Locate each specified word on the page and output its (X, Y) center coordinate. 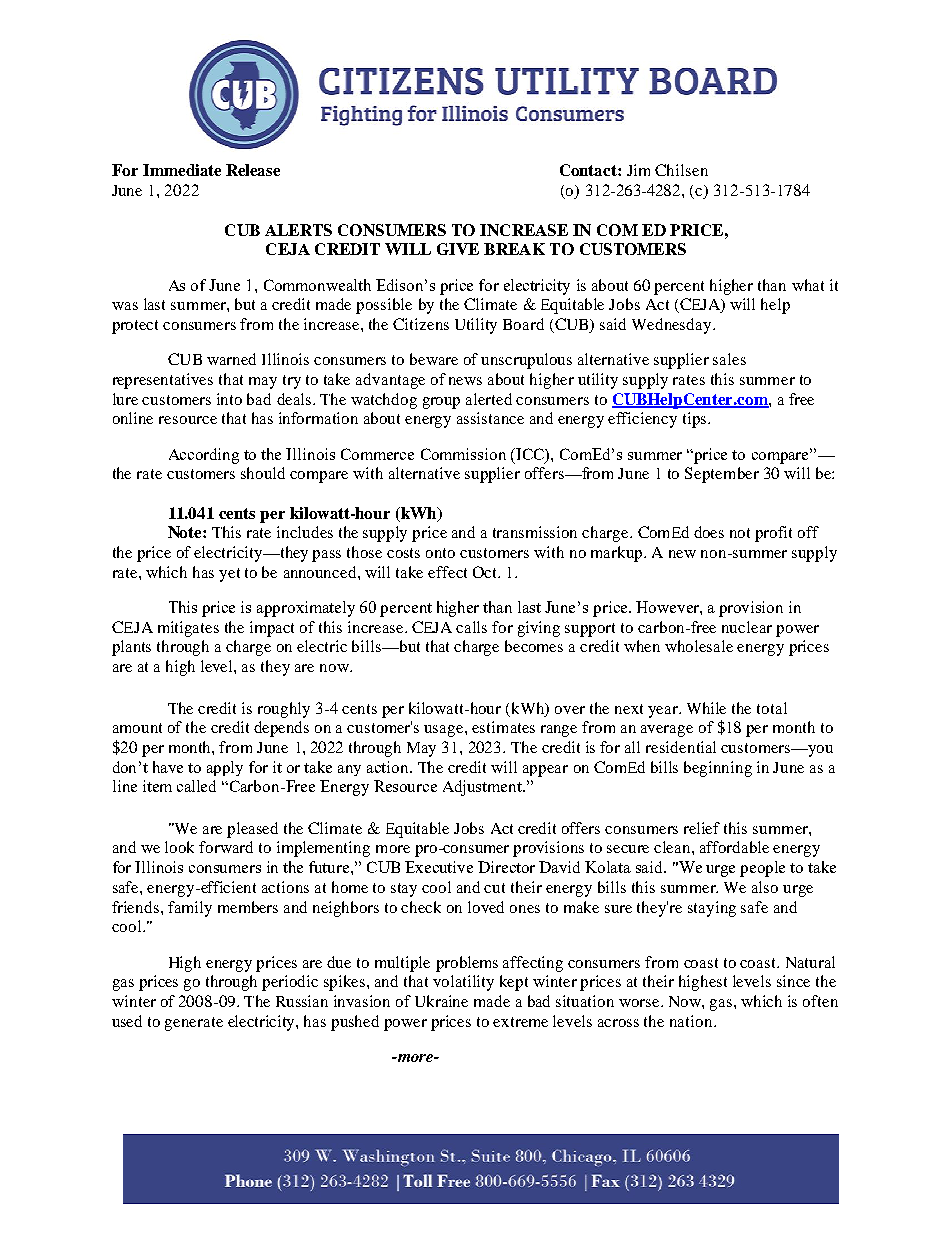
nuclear (747, 627)
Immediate (182, 170)
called (196, 786)
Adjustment (483, 788)
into (229, 399)
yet (229, 575)
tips (694, 420)
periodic (290, 983)
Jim (638, 170)
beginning (718, 769)
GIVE (458, 249)
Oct (486, 572)
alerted (489, 399)
